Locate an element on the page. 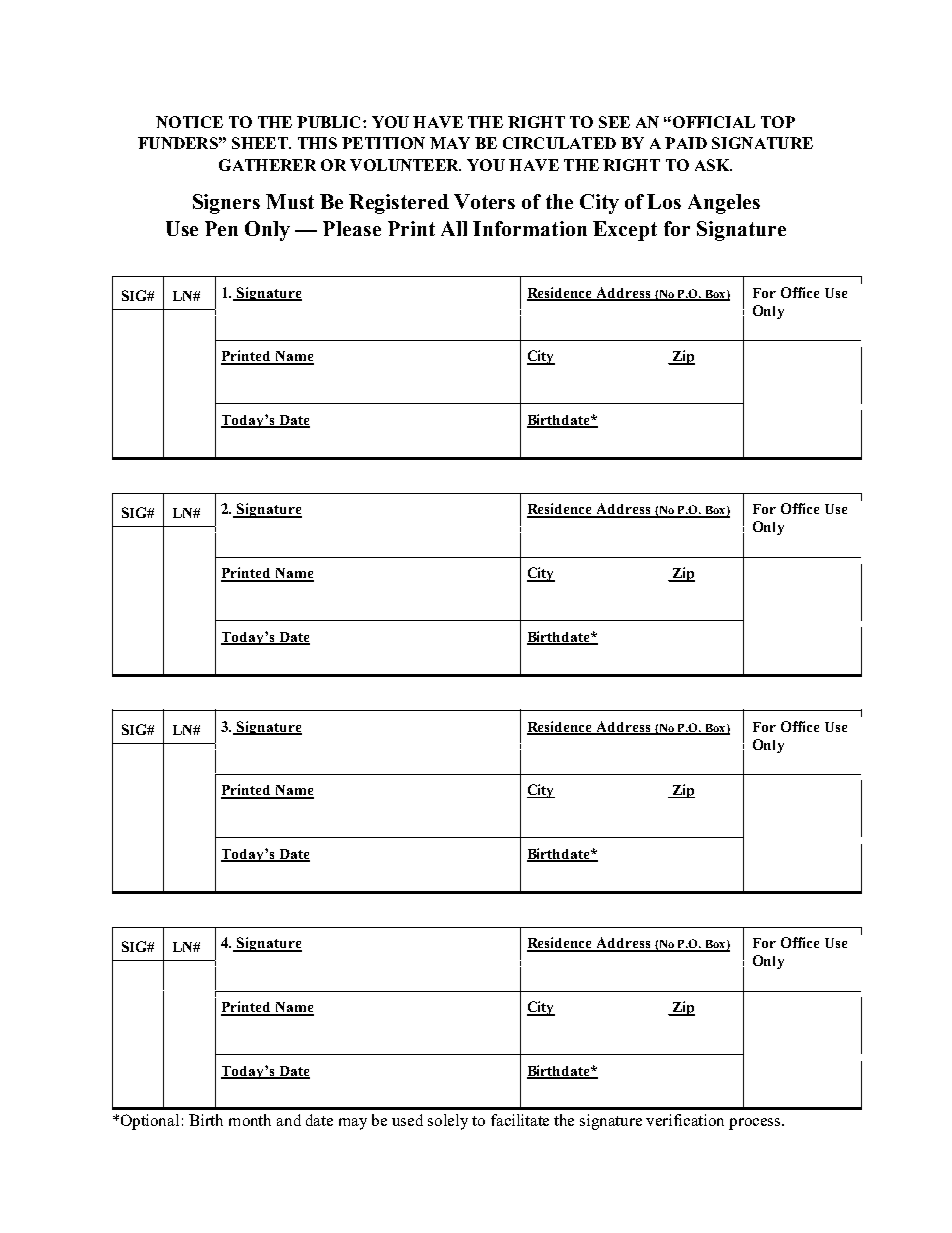 The image size is (952, 1233). facilitate is located at coordinates (520, 1120).
